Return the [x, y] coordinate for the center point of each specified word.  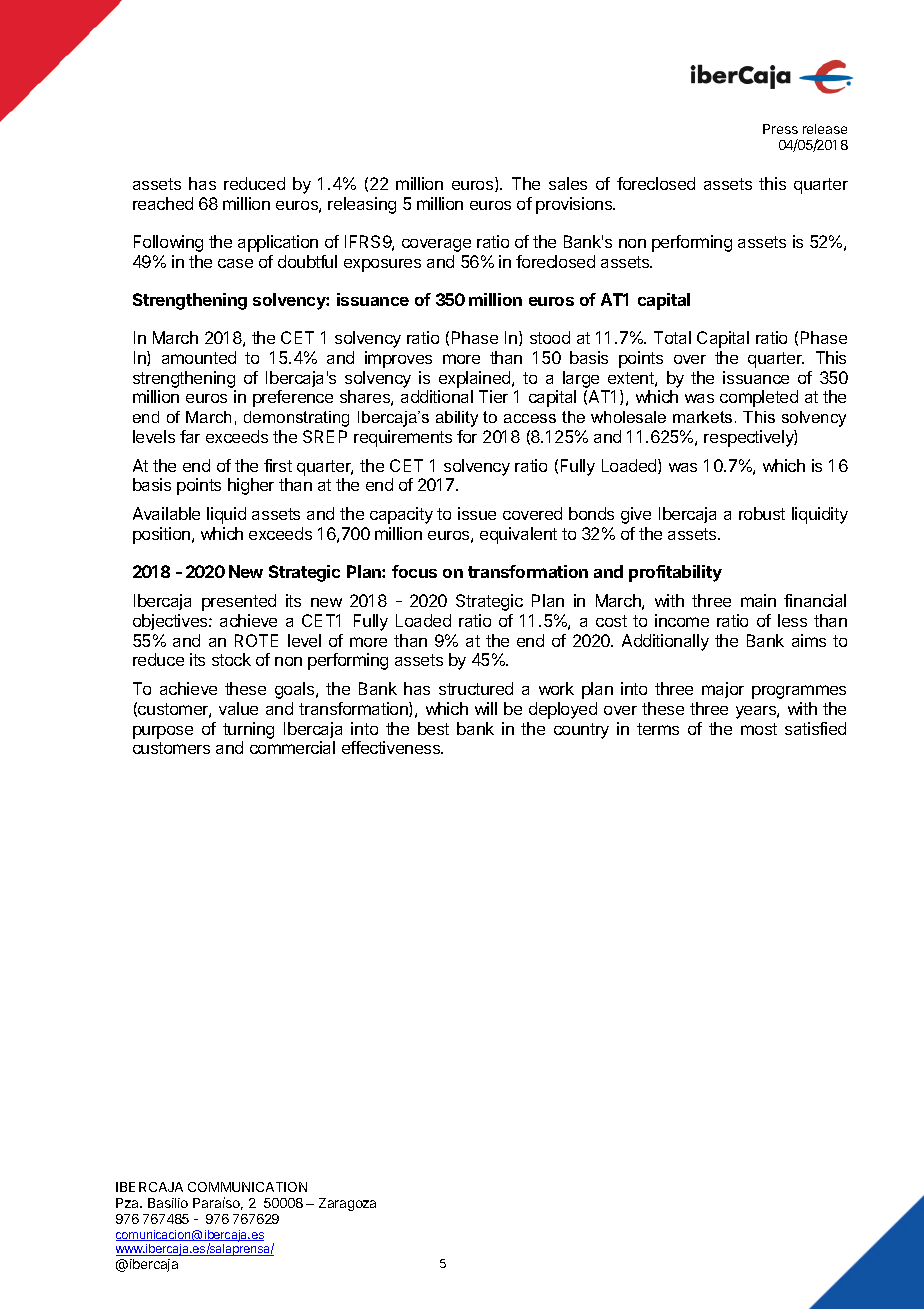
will [486, 708]
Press [780, 129]
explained [476, 379]
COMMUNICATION [247, 1187]
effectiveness [392, 747]
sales [568, 183]
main [758, 600]
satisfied [815, 728]
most [759, 729]
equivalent [518, 535]
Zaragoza [347, 1204]
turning [248, 730]
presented [239, 602]
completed [759, 398]
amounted [199, 357]
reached [163, 203]
